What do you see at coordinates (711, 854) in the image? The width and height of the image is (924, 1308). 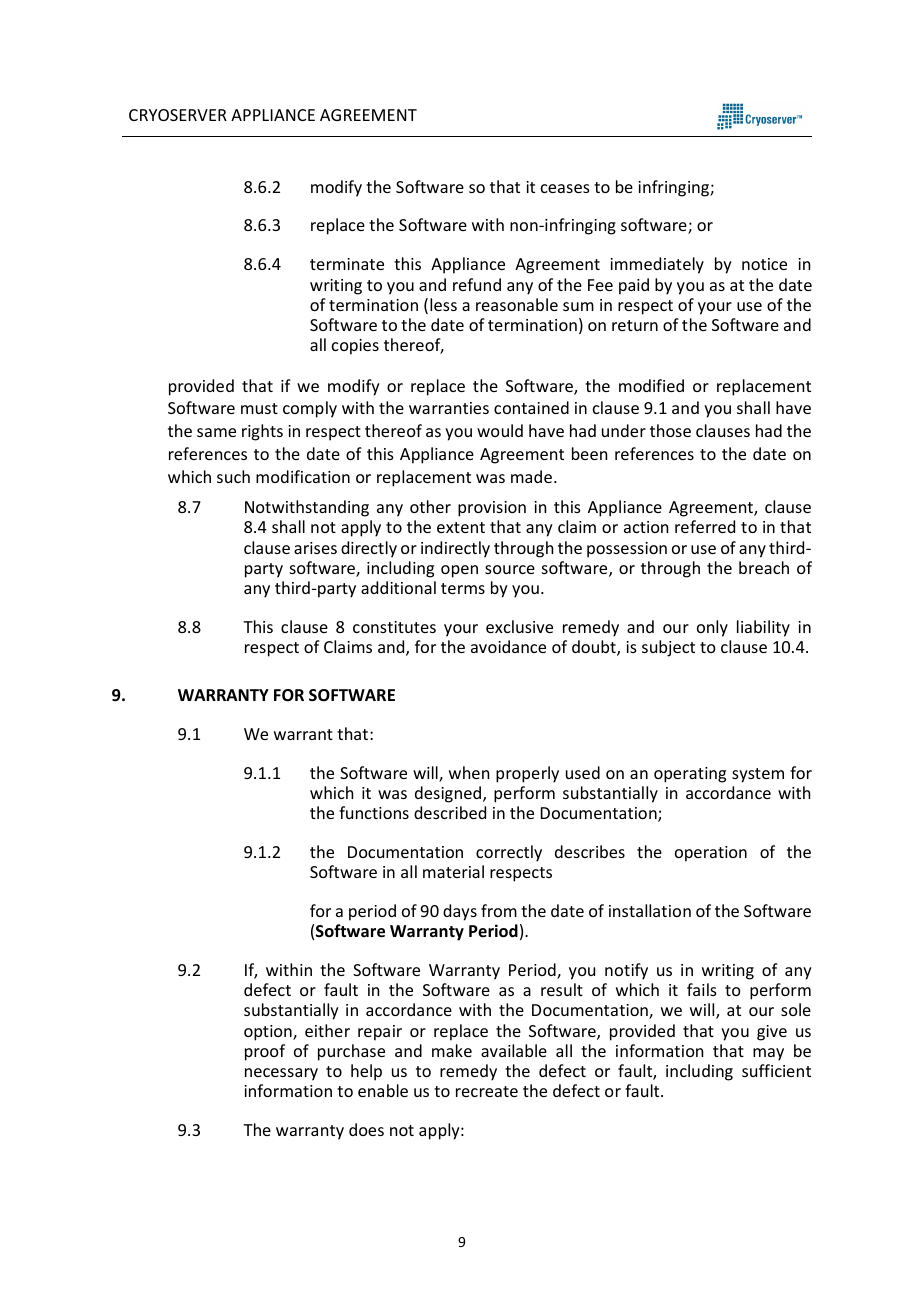 I see `operation` at bounding box center [711, 854].
